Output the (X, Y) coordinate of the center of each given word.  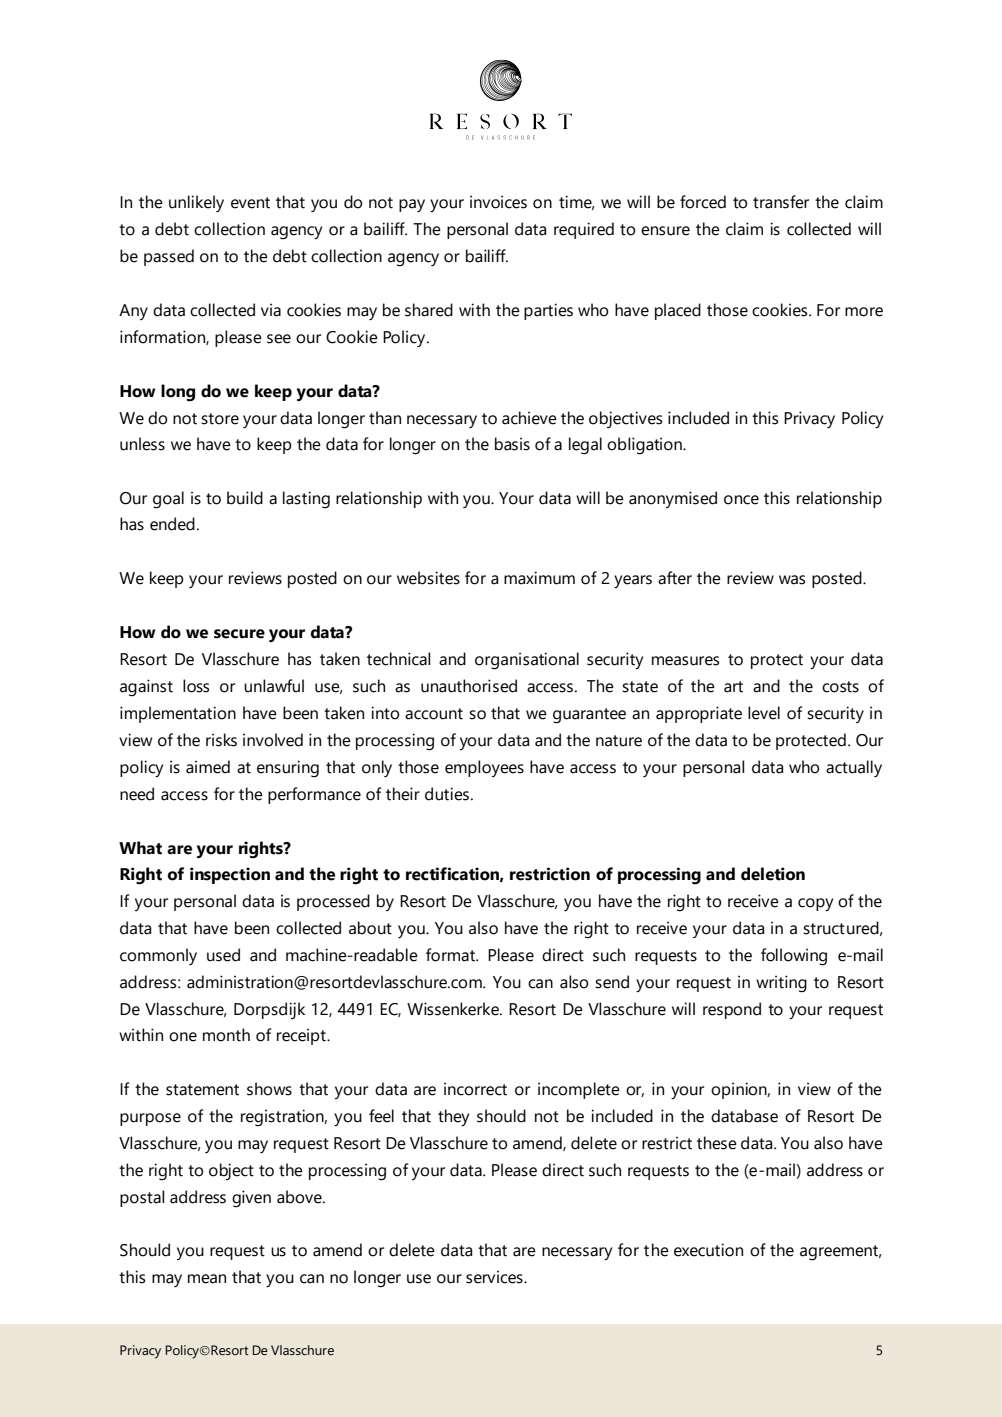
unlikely (196, 203)
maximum (539, 578)
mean (207, 1279)
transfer (781, 202)
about (370, 928)
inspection (230, 875)
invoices (498, 202)
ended (172, 524)
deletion (773, 874)
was (792, 580)
